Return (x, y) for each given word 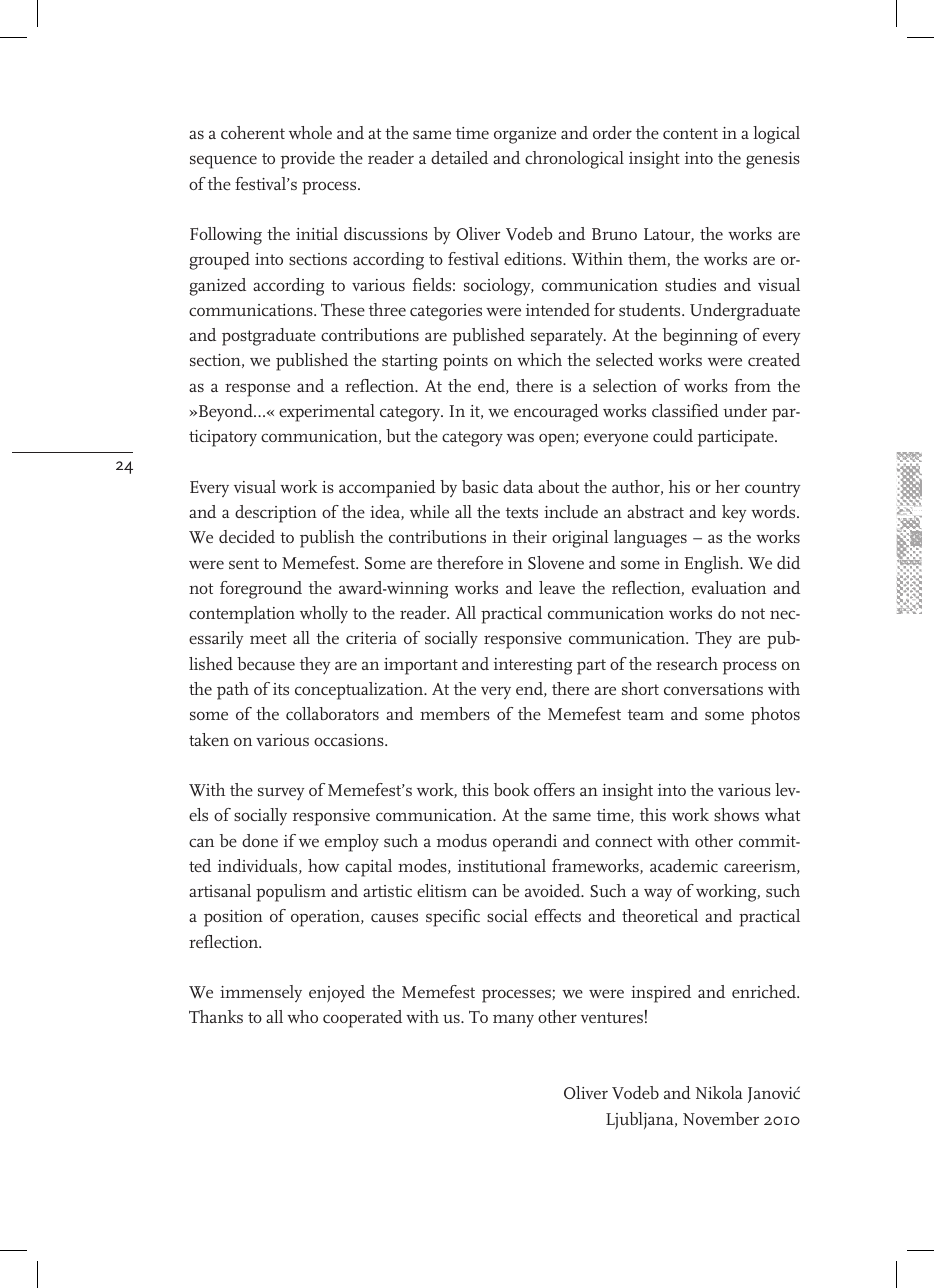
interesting (533, 666)
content (690, 133)
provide (307, 160)
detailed (459, 157)
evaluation (729, 587)
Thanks (216, 1016)
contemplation (242, 615)
